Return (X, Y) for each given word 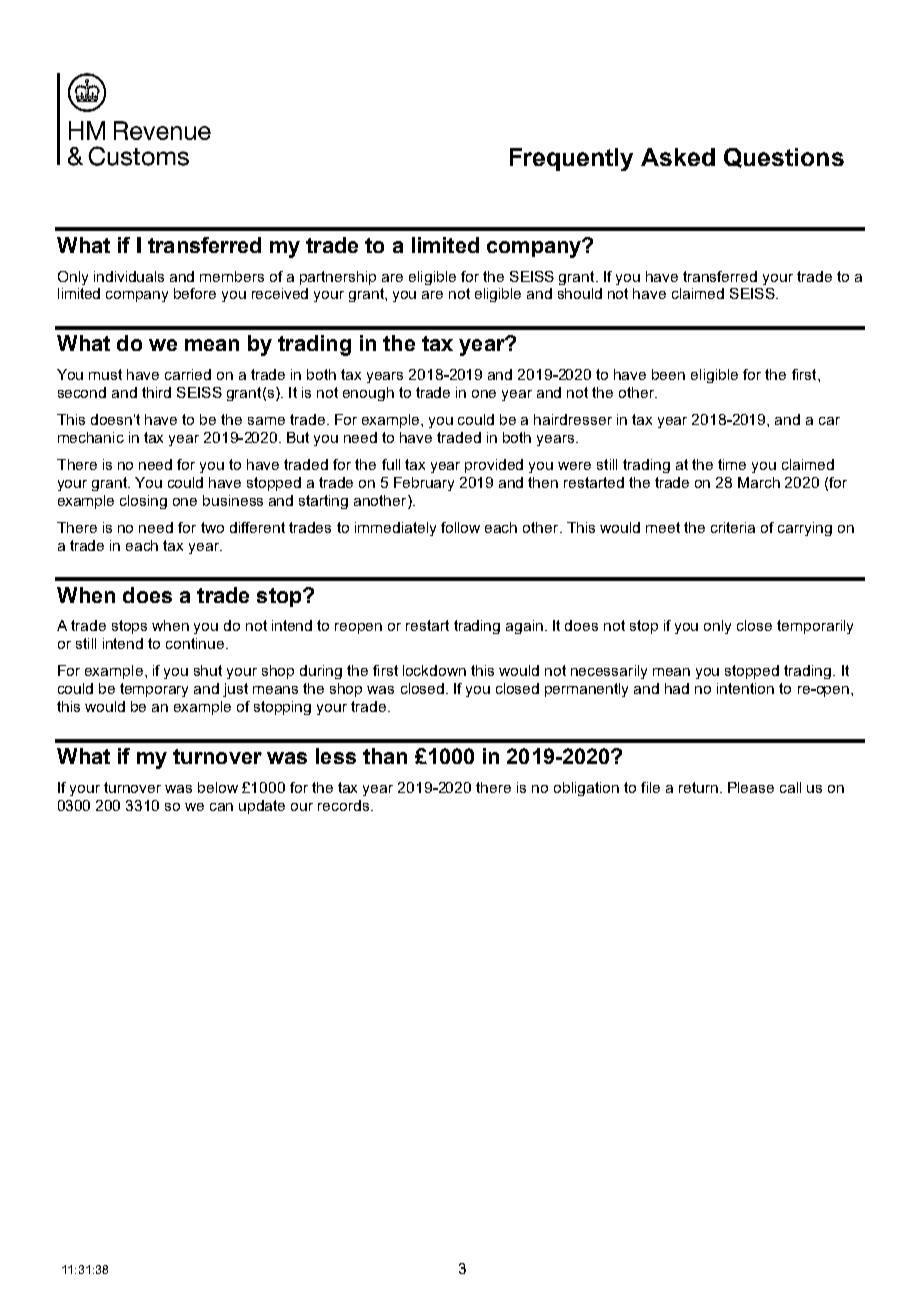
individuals (129, 276)
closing (143, 502)
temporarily (815, 627)
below (218, 787)
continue (195, 643)
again (524, 627)
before (195, 293)
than (385, 756)
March (759, 482)
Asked (678, 157)
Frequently (571, 159)
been (668, 374)
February (424, 484)
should (580, 293)
